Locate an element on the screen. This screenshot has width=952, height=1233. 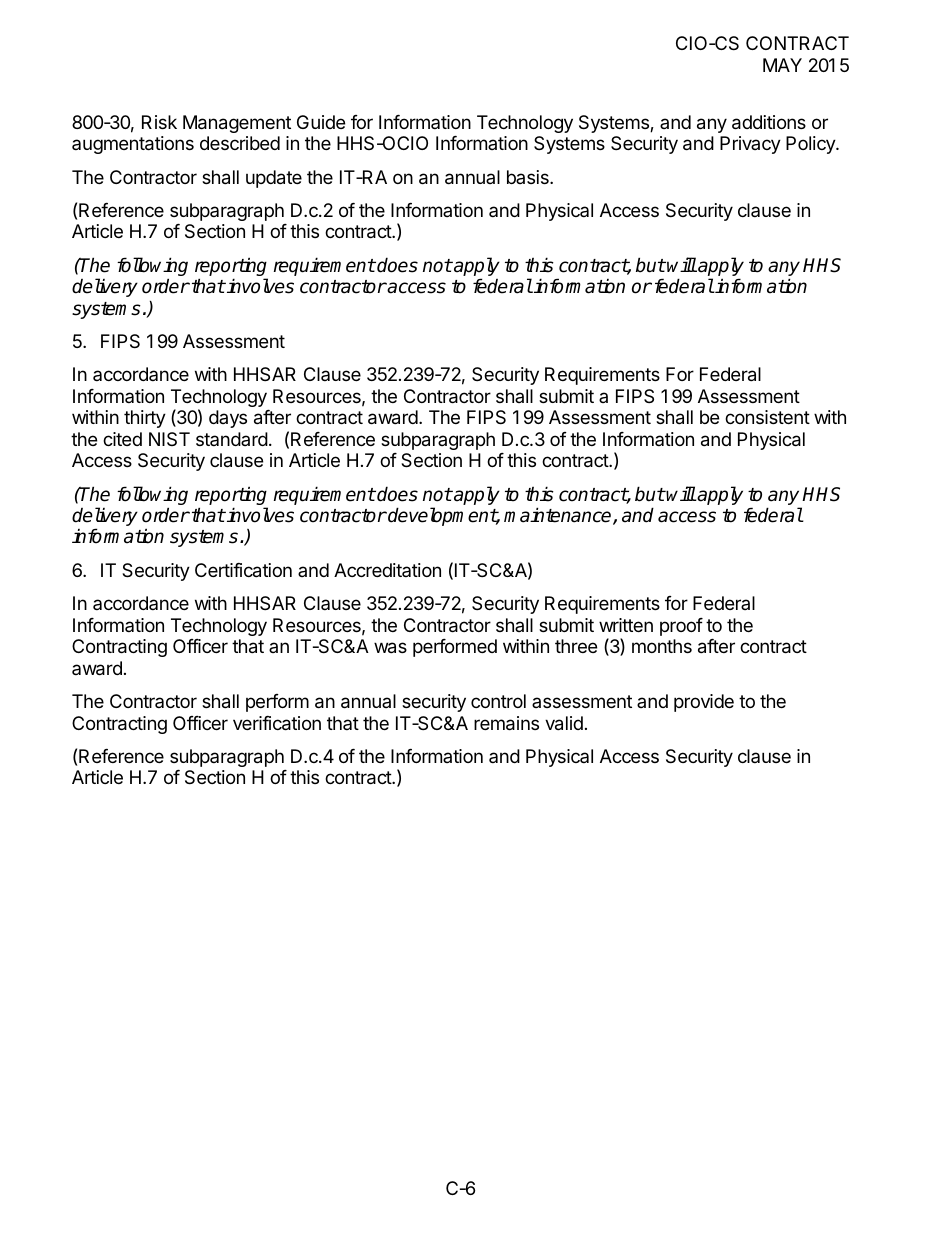
verification is located at coordinates (277, 723).
